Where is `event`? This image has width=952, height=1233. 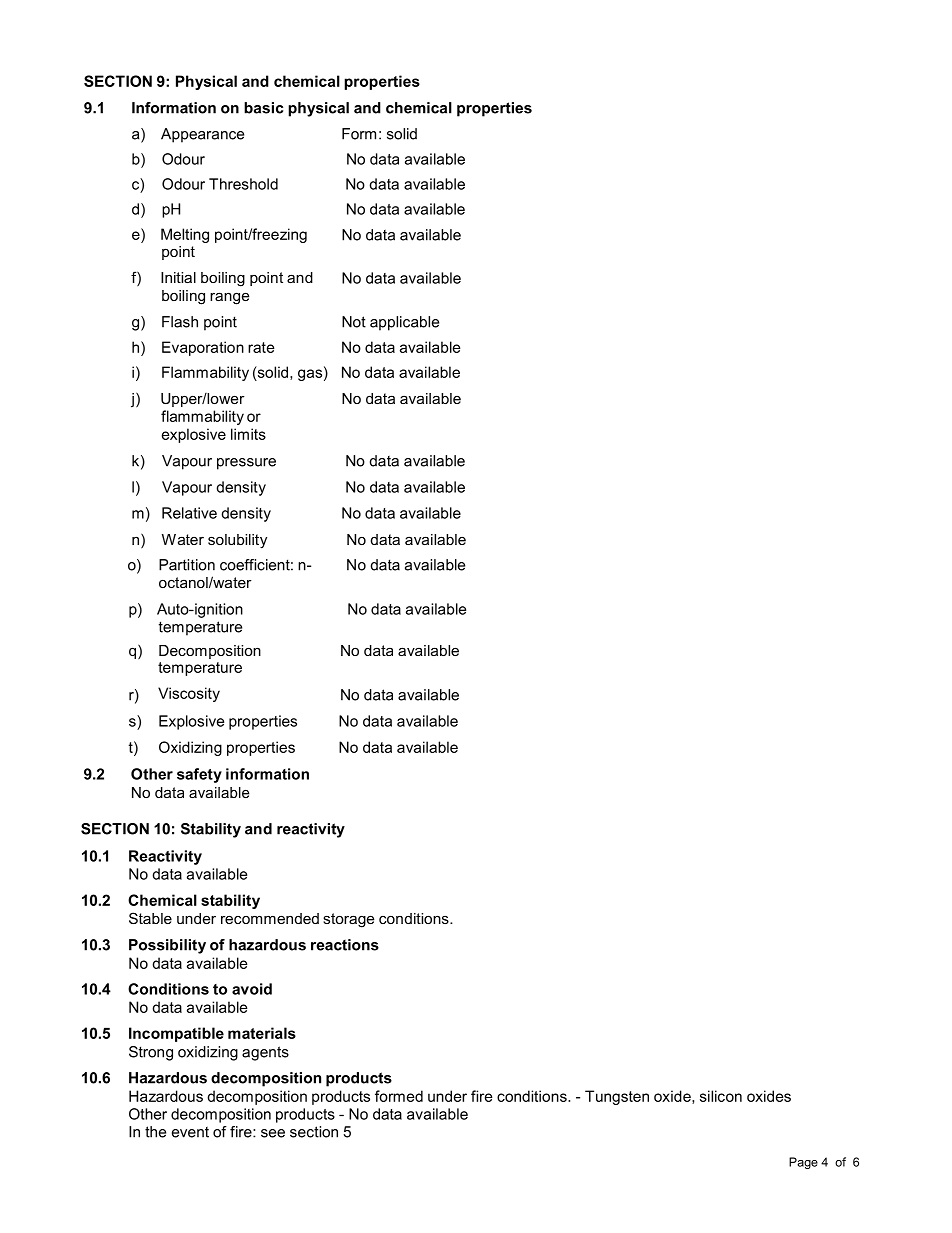
event is located at coordinates (190, 1132).
